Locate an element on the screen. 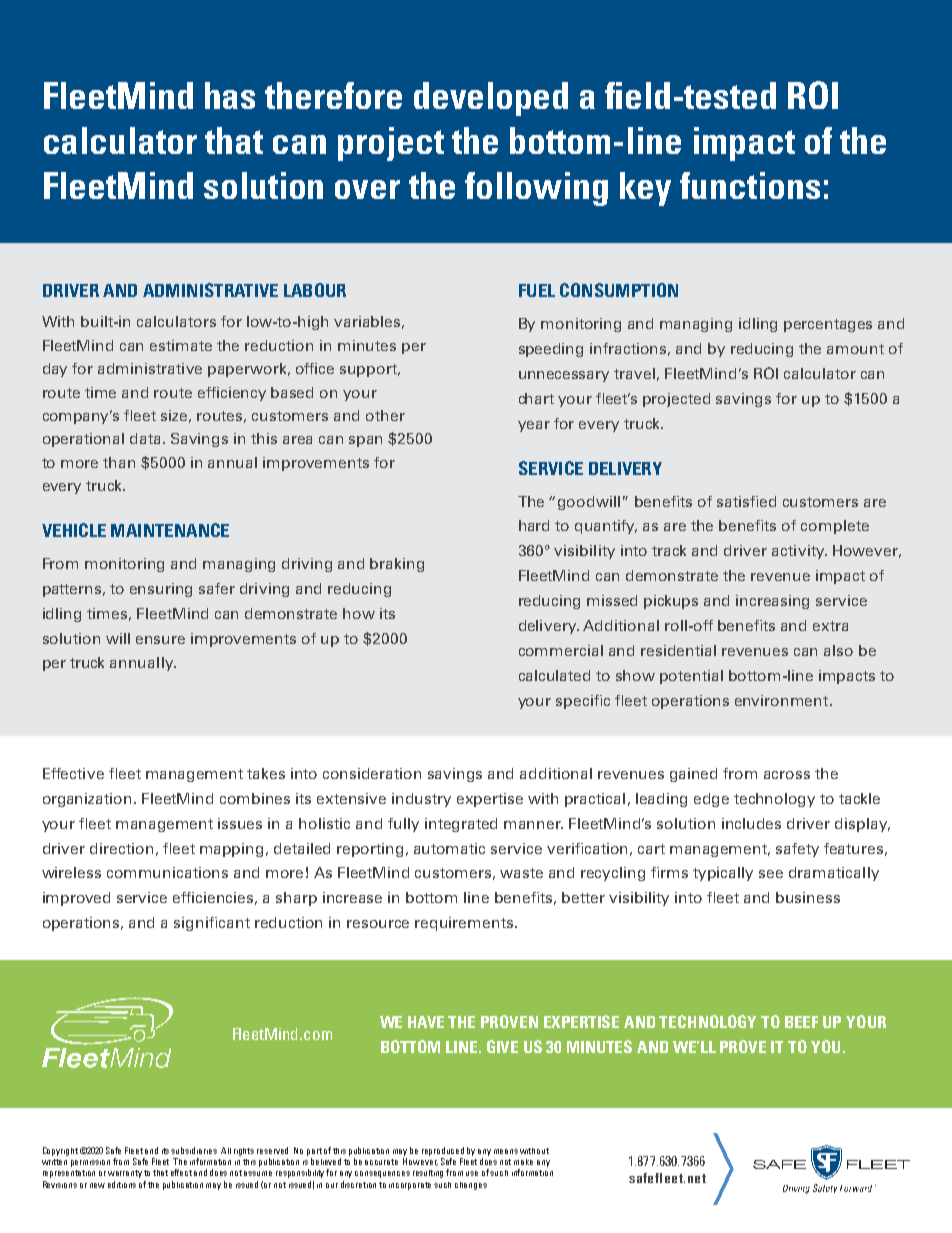  commercial is located at coordinates (561, 650).
